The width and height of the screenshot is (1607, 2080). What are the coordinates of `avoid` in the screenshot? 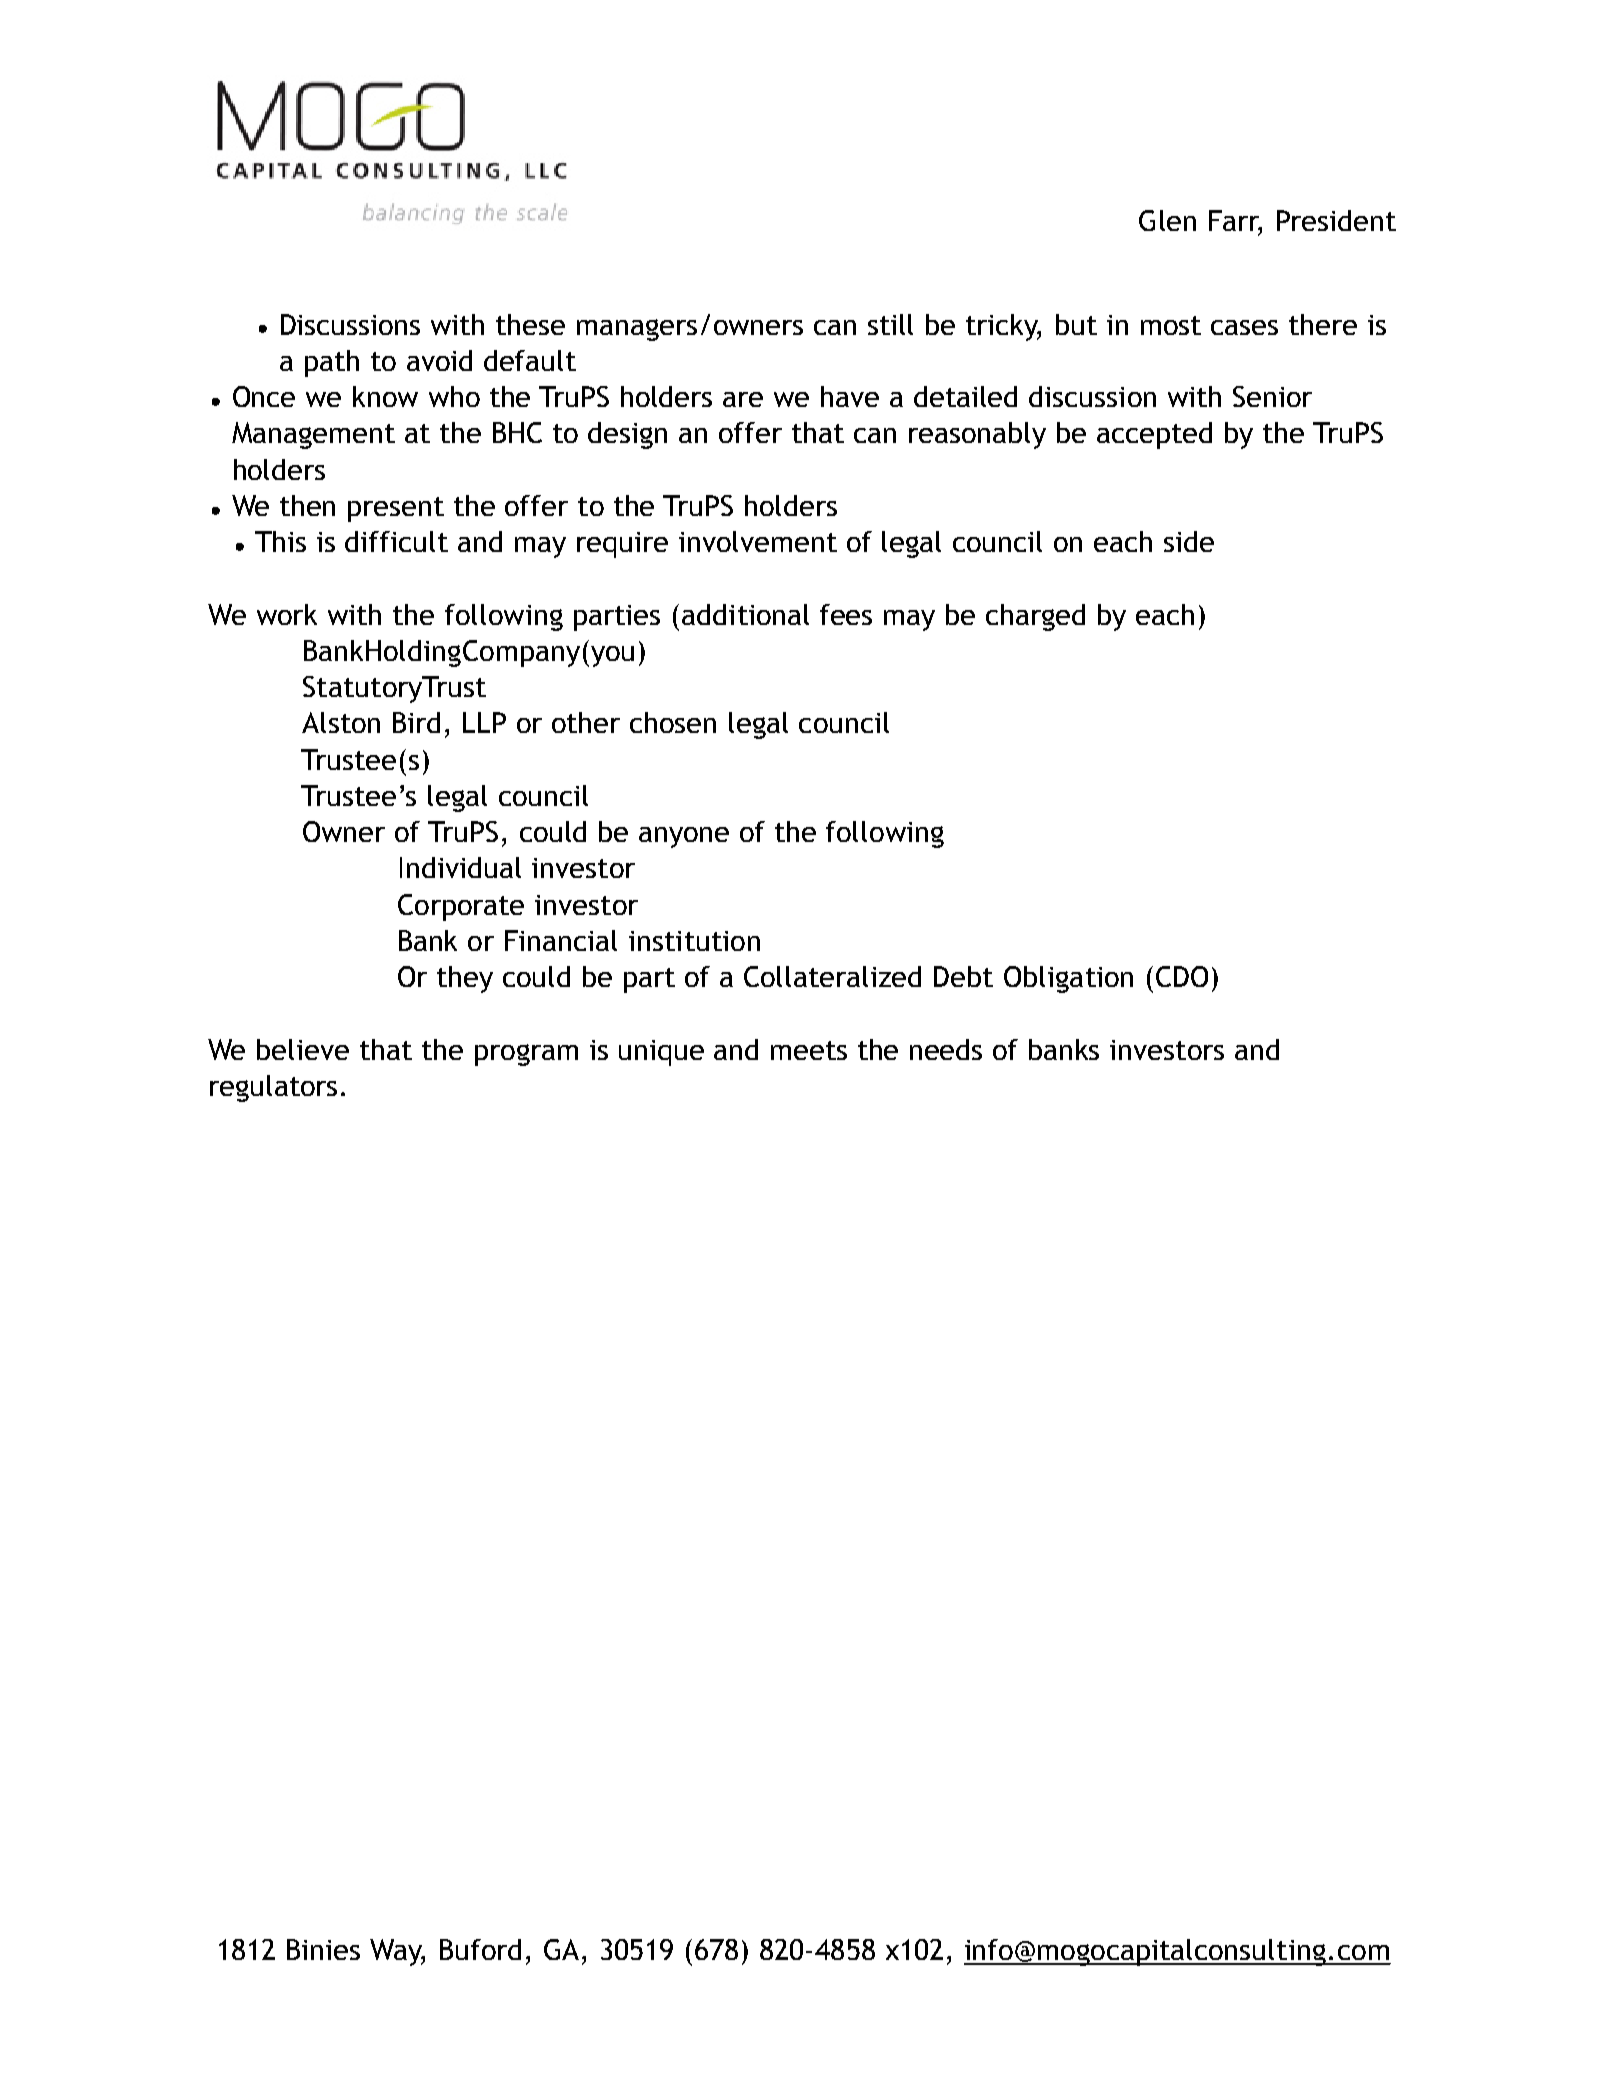 It's located at (439, 360).
